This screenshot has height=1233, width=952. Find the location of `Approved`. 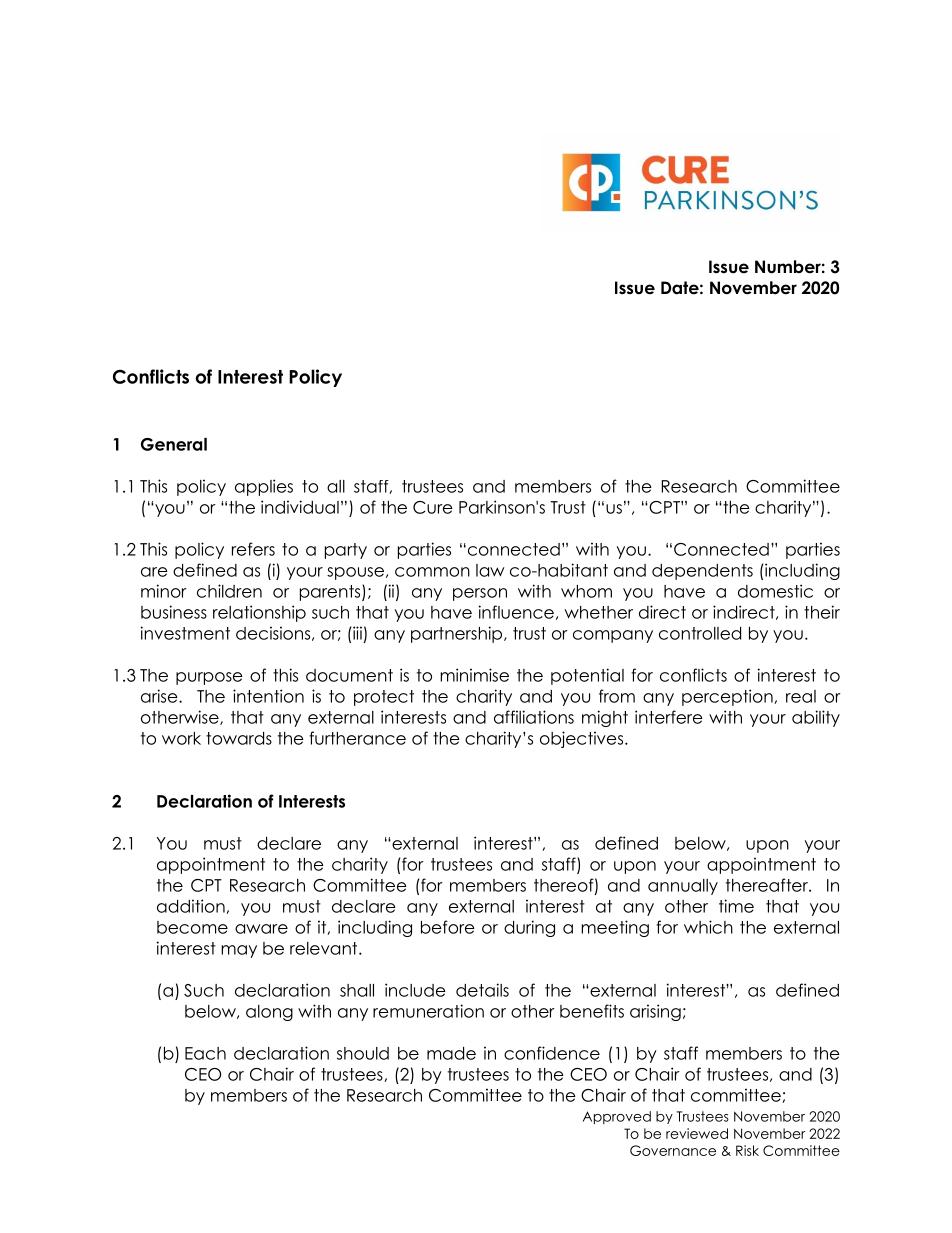

Approved is located at coordinates (617, 1117).
